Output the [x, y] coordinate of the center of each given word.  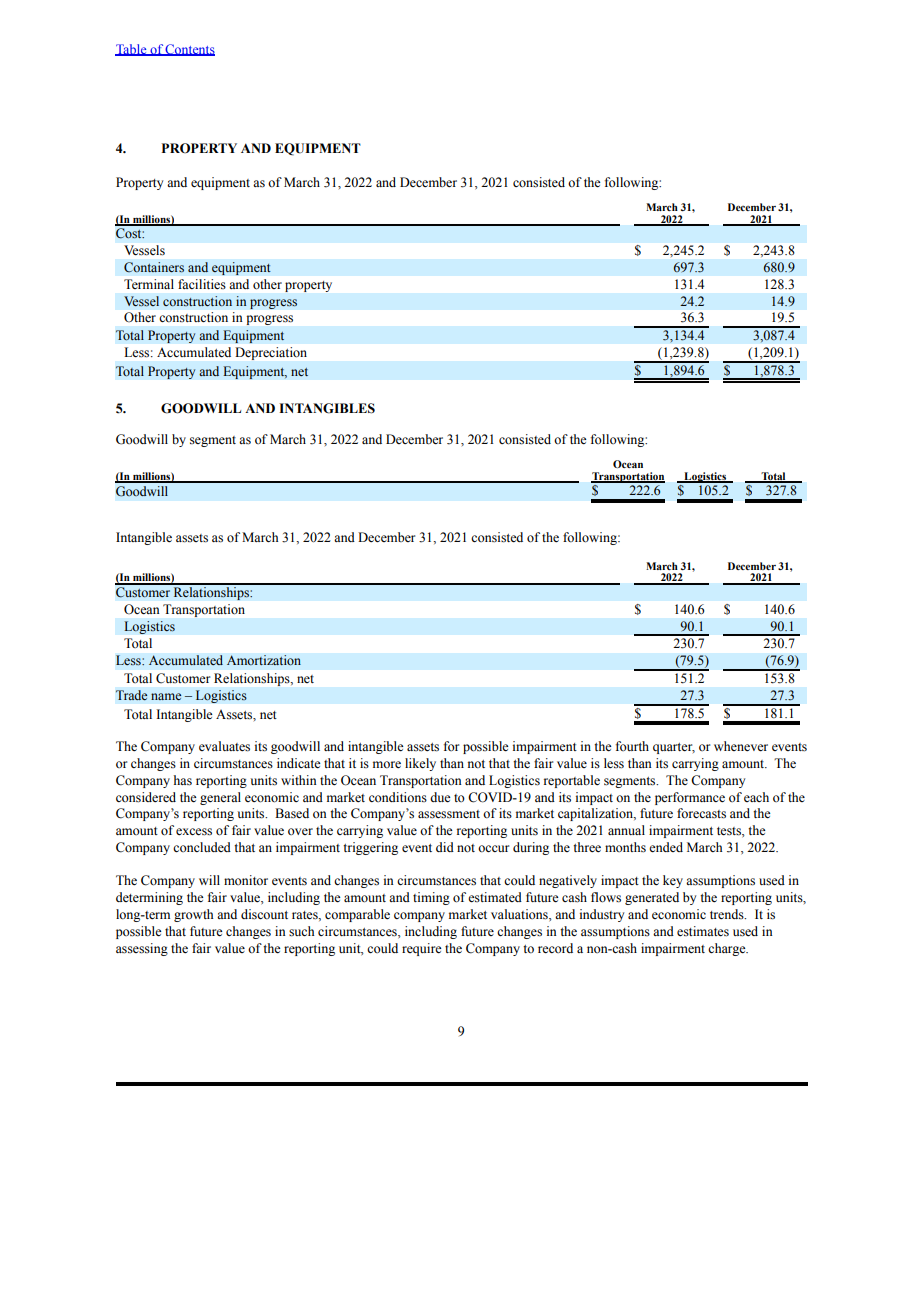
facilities [202, 284]
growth [193, 915]
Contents [189, 50]
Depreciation [271, 353]
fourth [632, 746]
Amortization [264, 660]
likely [420, 764]
